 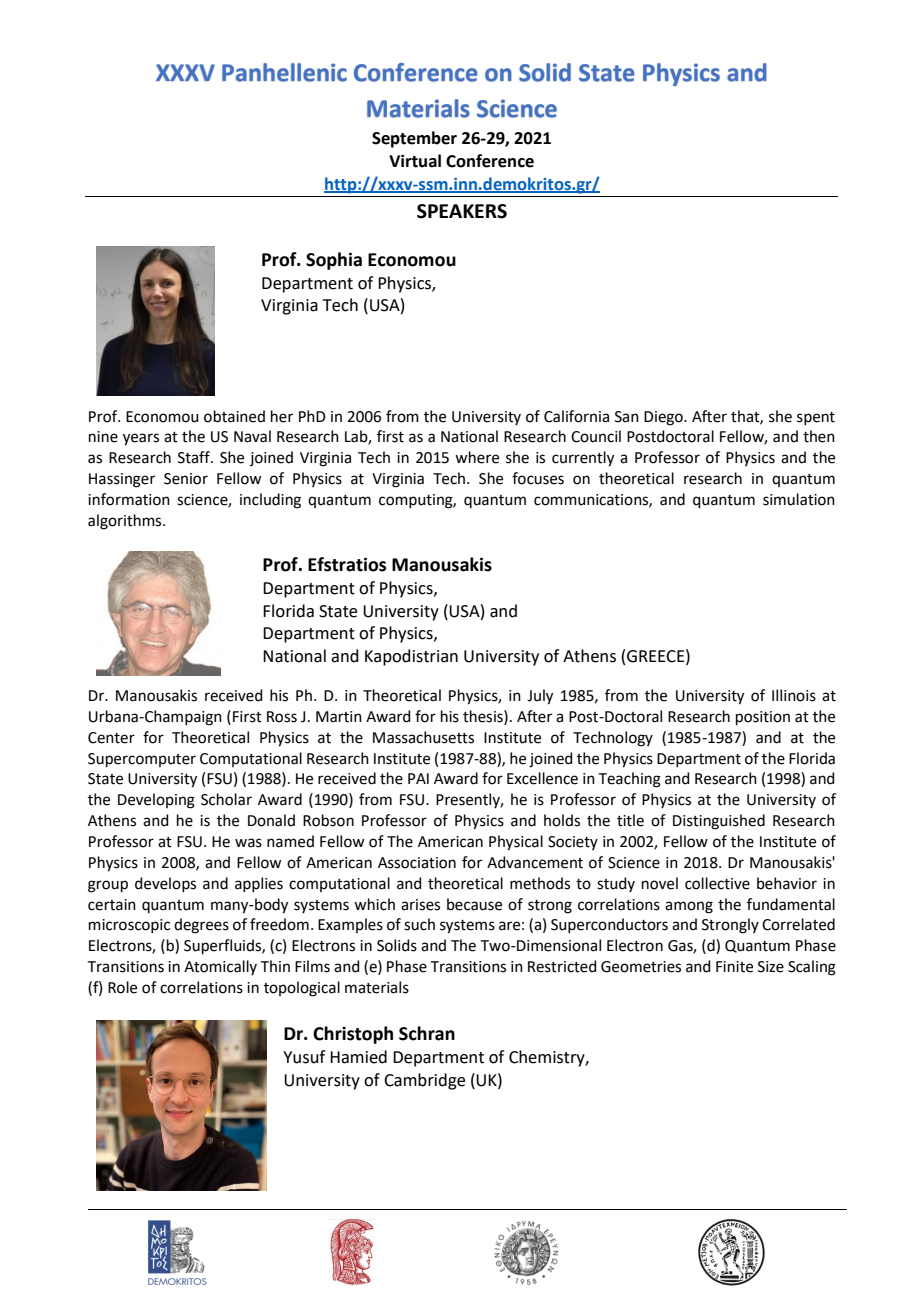 I want to click on Sophia, so click(x=334, y=261).
